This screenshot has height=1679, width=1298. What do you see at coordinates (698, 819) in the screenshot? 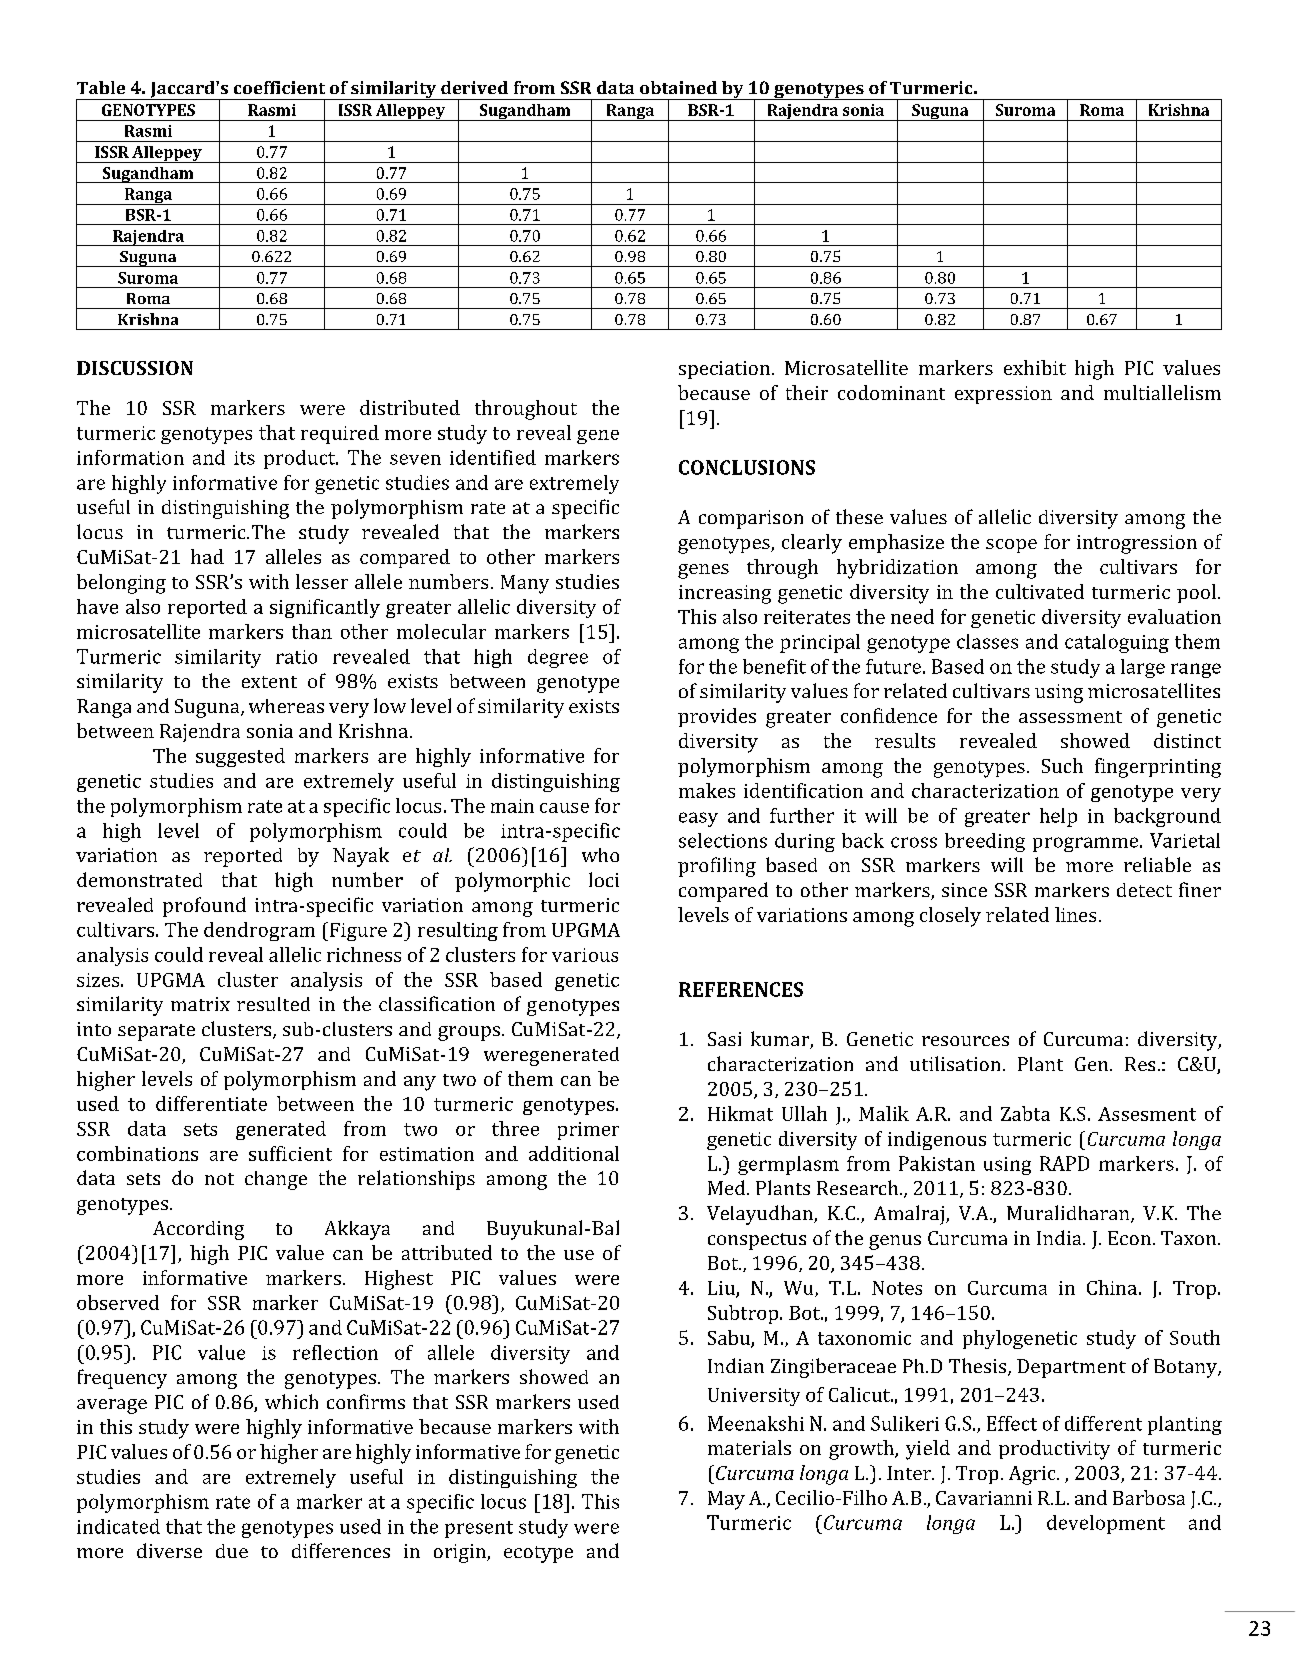
I see `easy` at bounding box center [698, 819].
